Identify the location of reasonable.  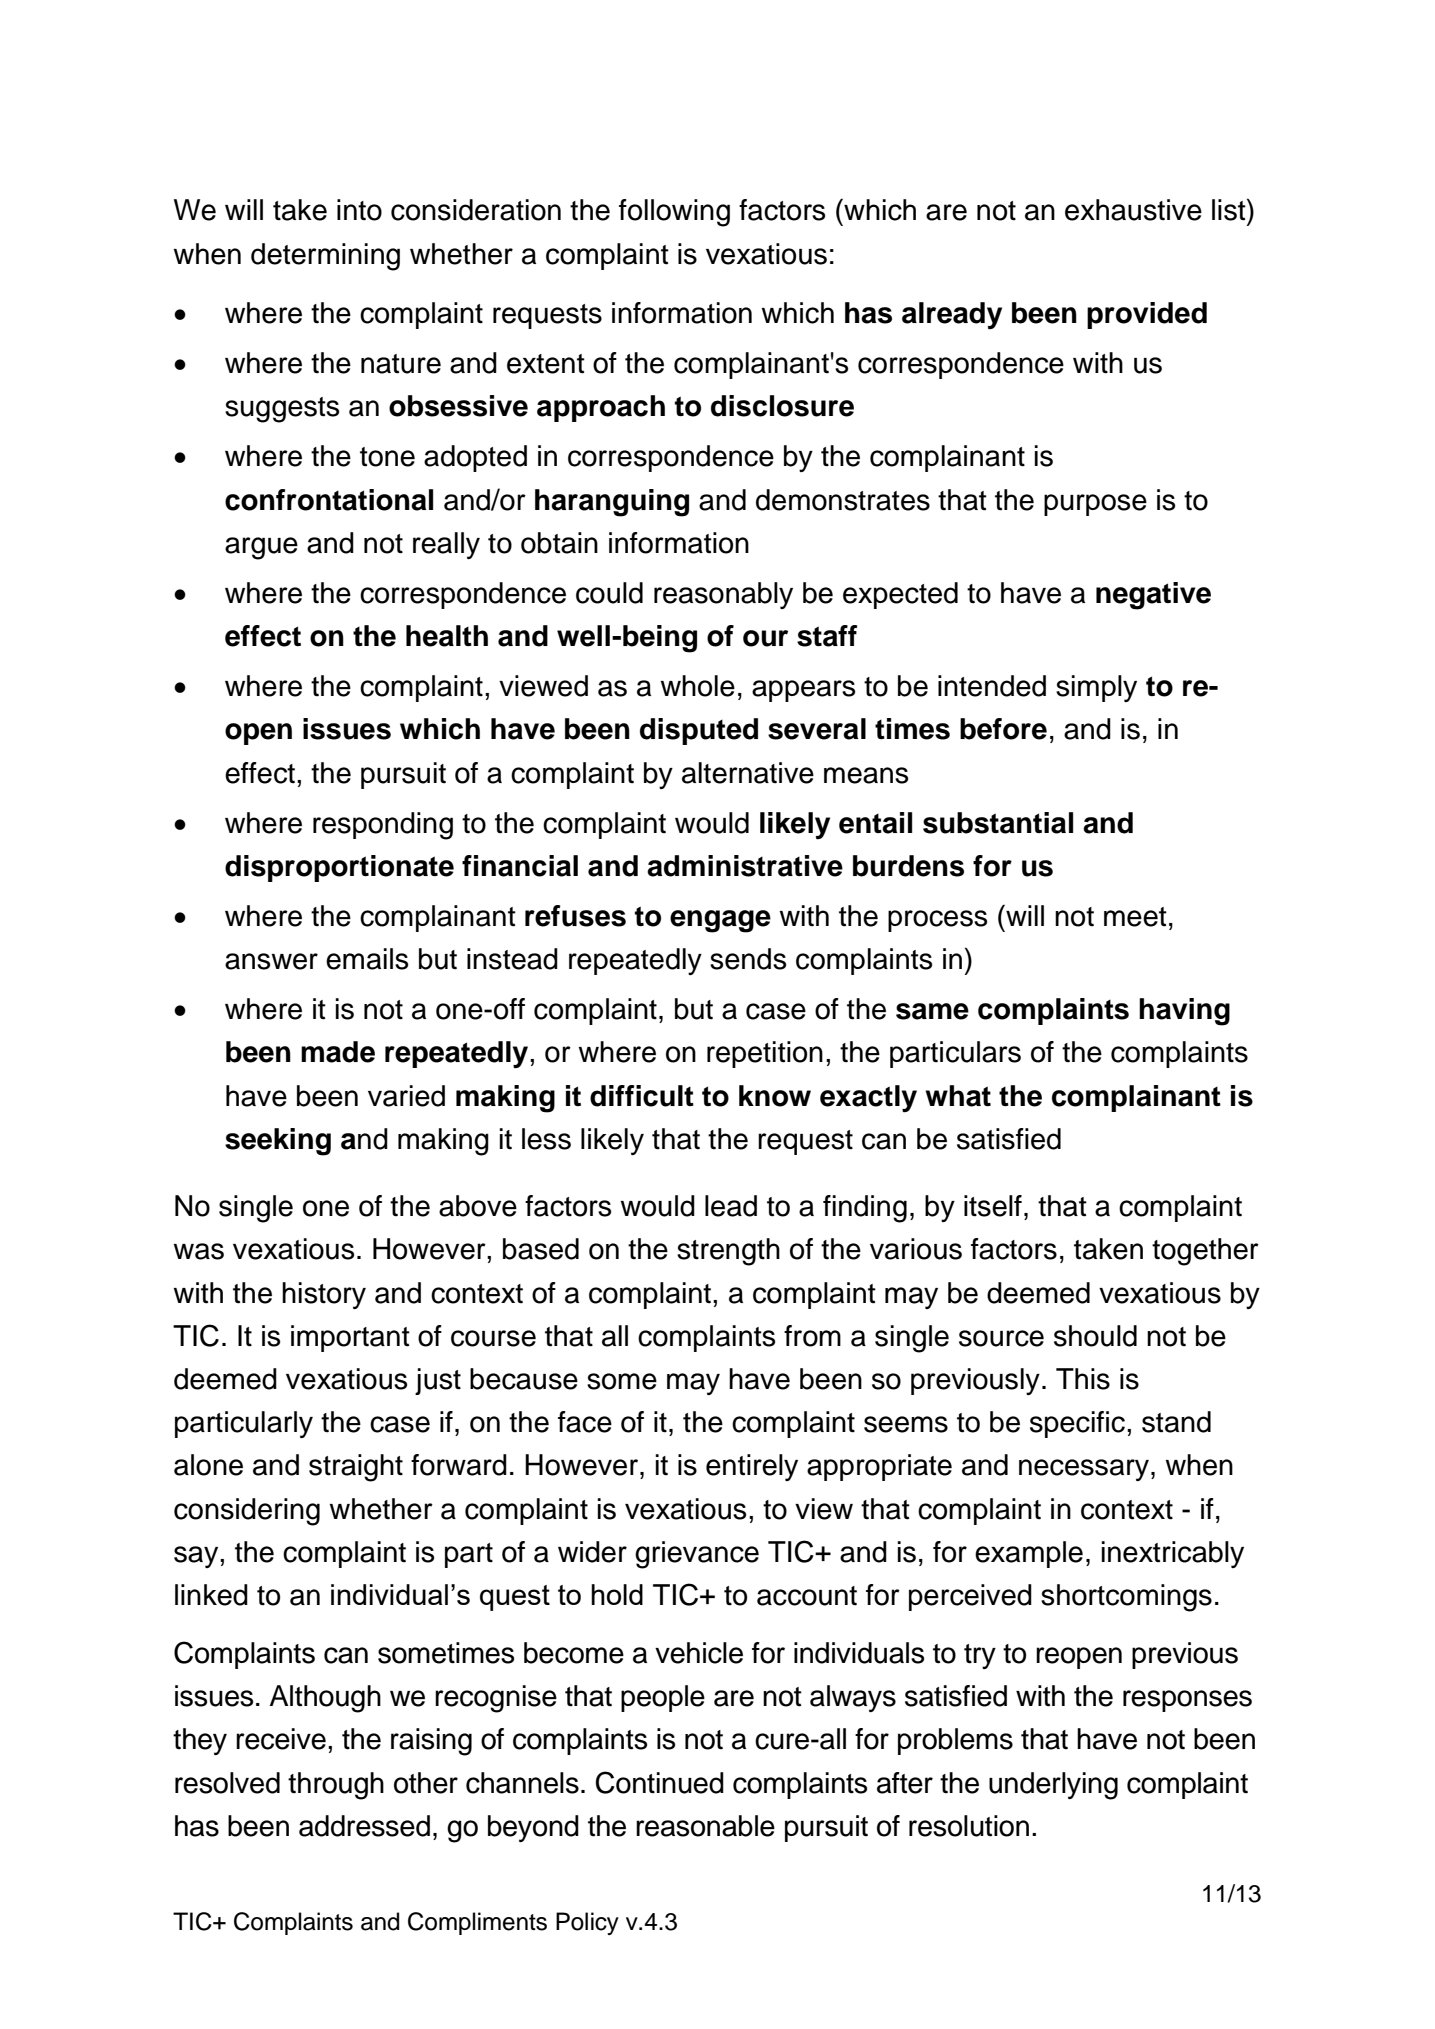
(705, 1826).
